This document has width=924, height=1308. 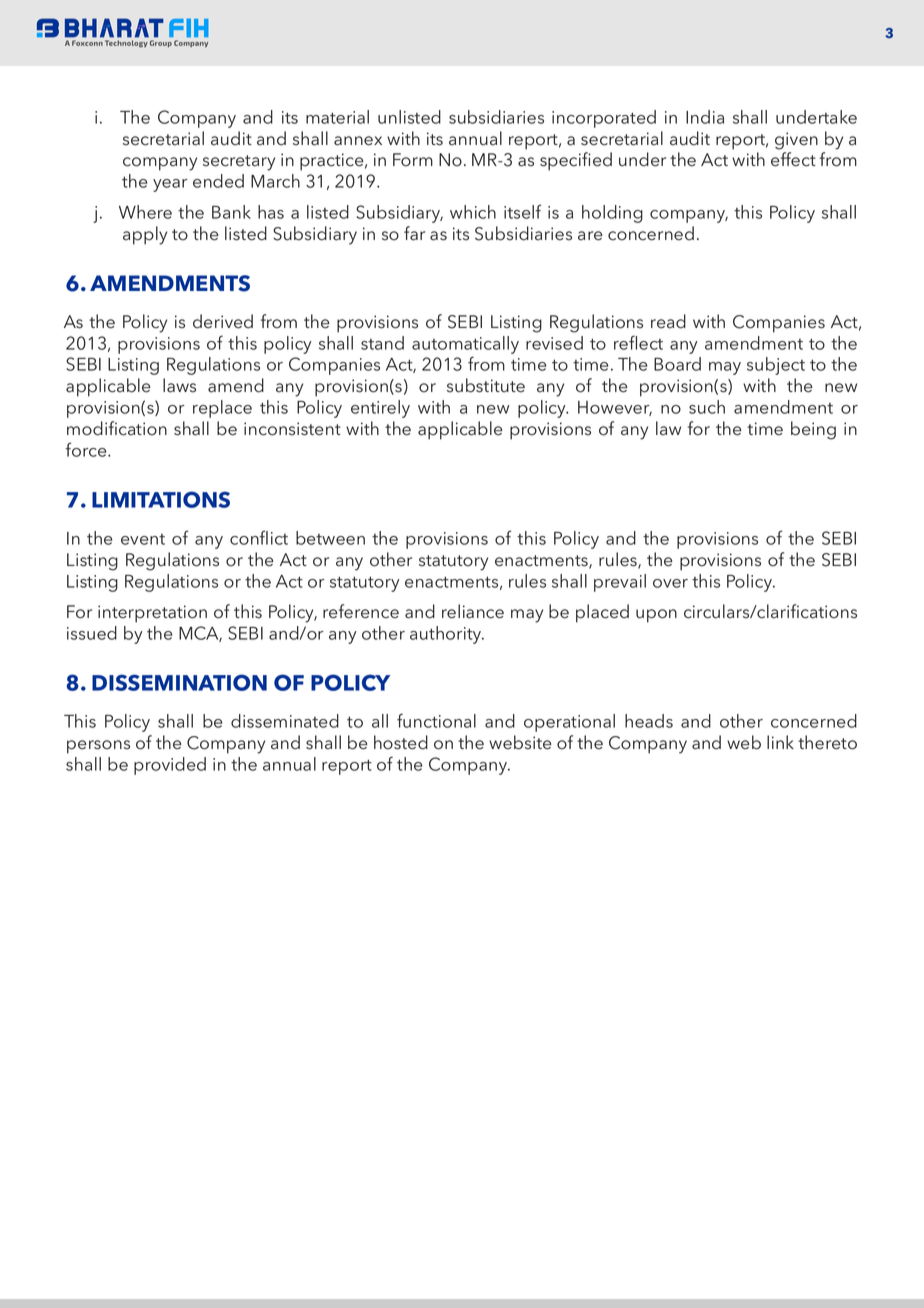 What do you see at coordinates (223, 321) in the document?
I see `derived` at bounding box center [223, 321].
